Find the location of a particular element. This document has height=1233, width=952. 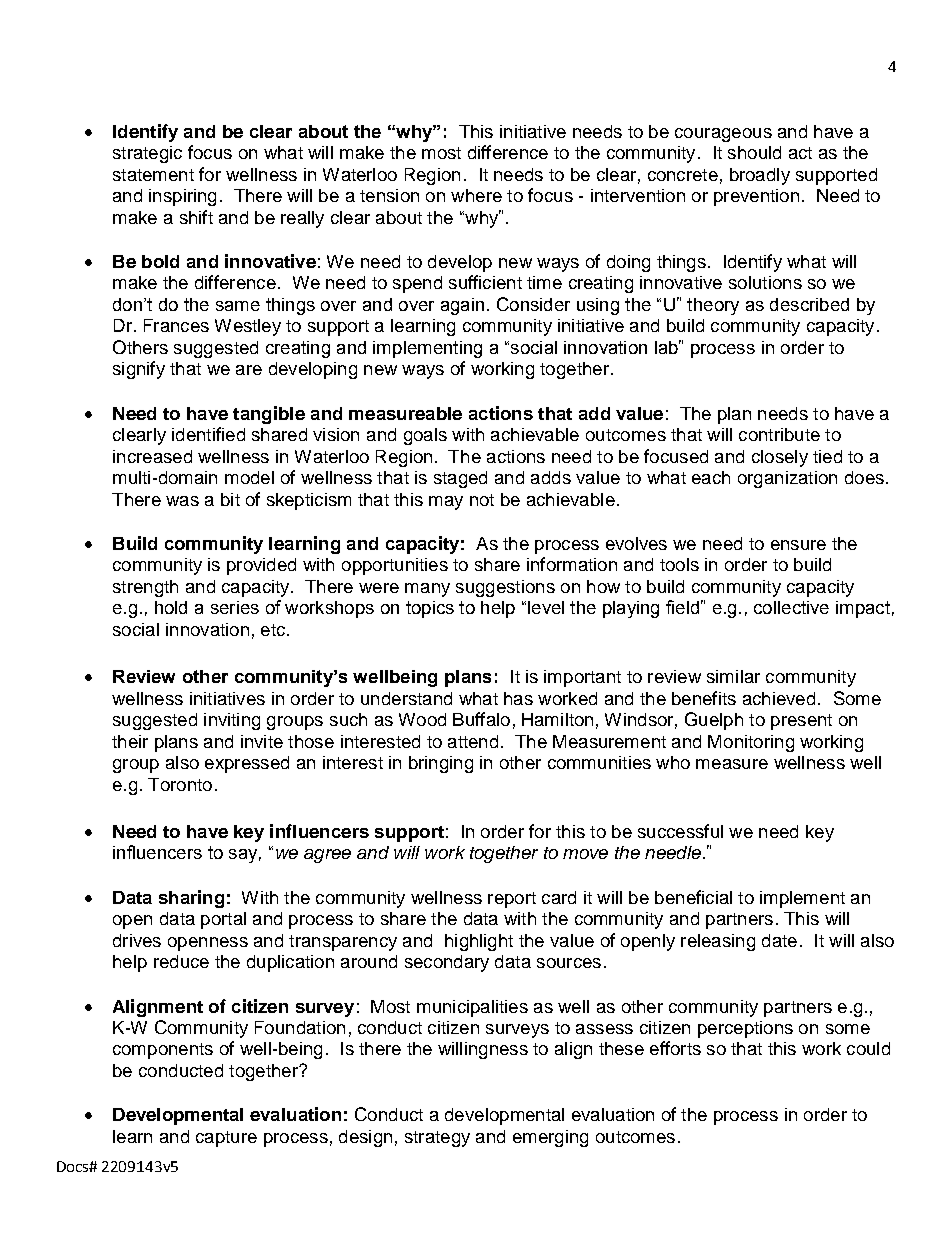

emerging is located at coordinates (550, 1138).
